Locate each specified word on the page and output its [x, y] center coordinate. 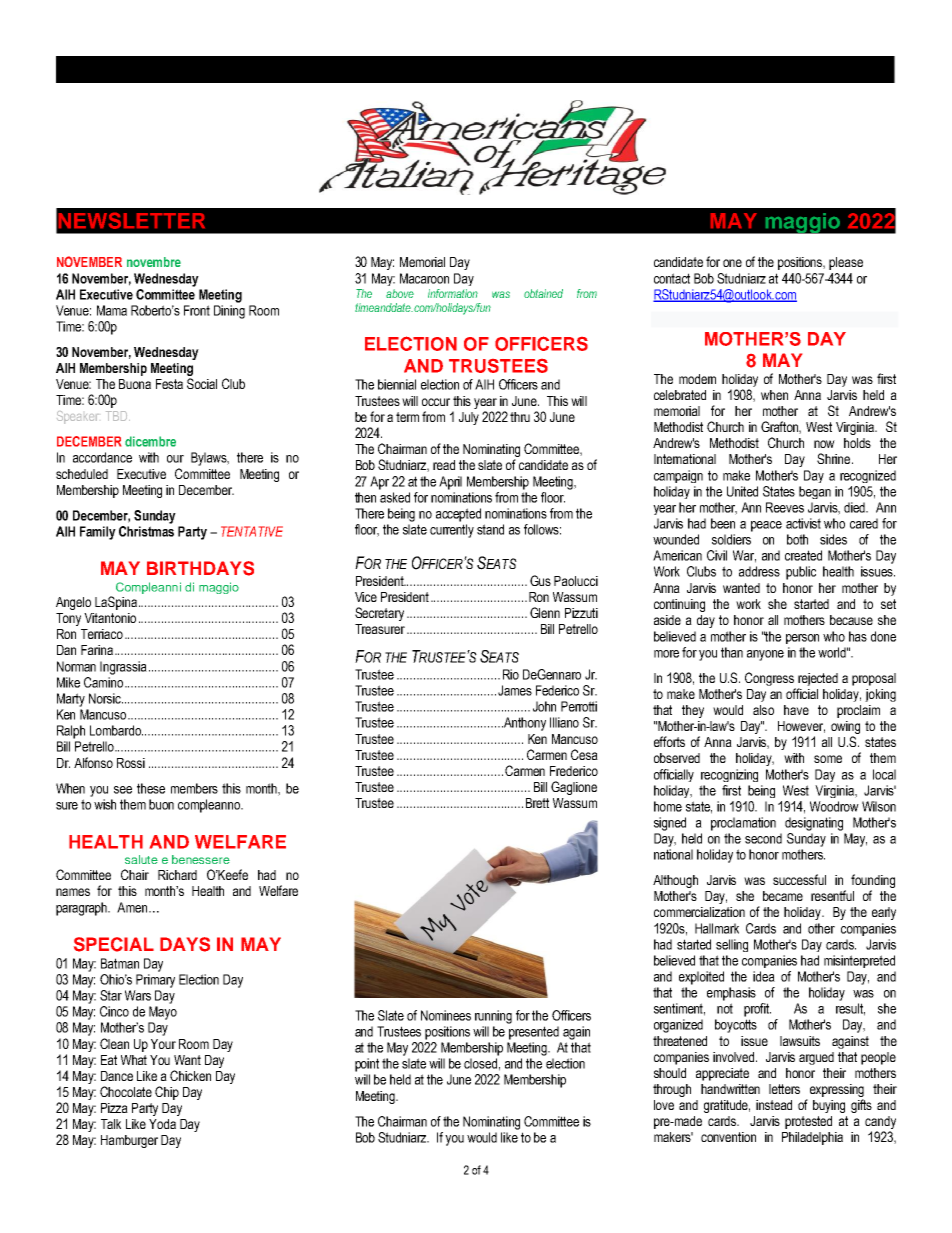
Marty [71, 700]
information [453, 293]
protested [808, 1122]
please [846, 263]
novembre [154, 262]
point [367, 1065]
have [796, 710]
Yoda [162, 1124]
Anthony [524, 724]
